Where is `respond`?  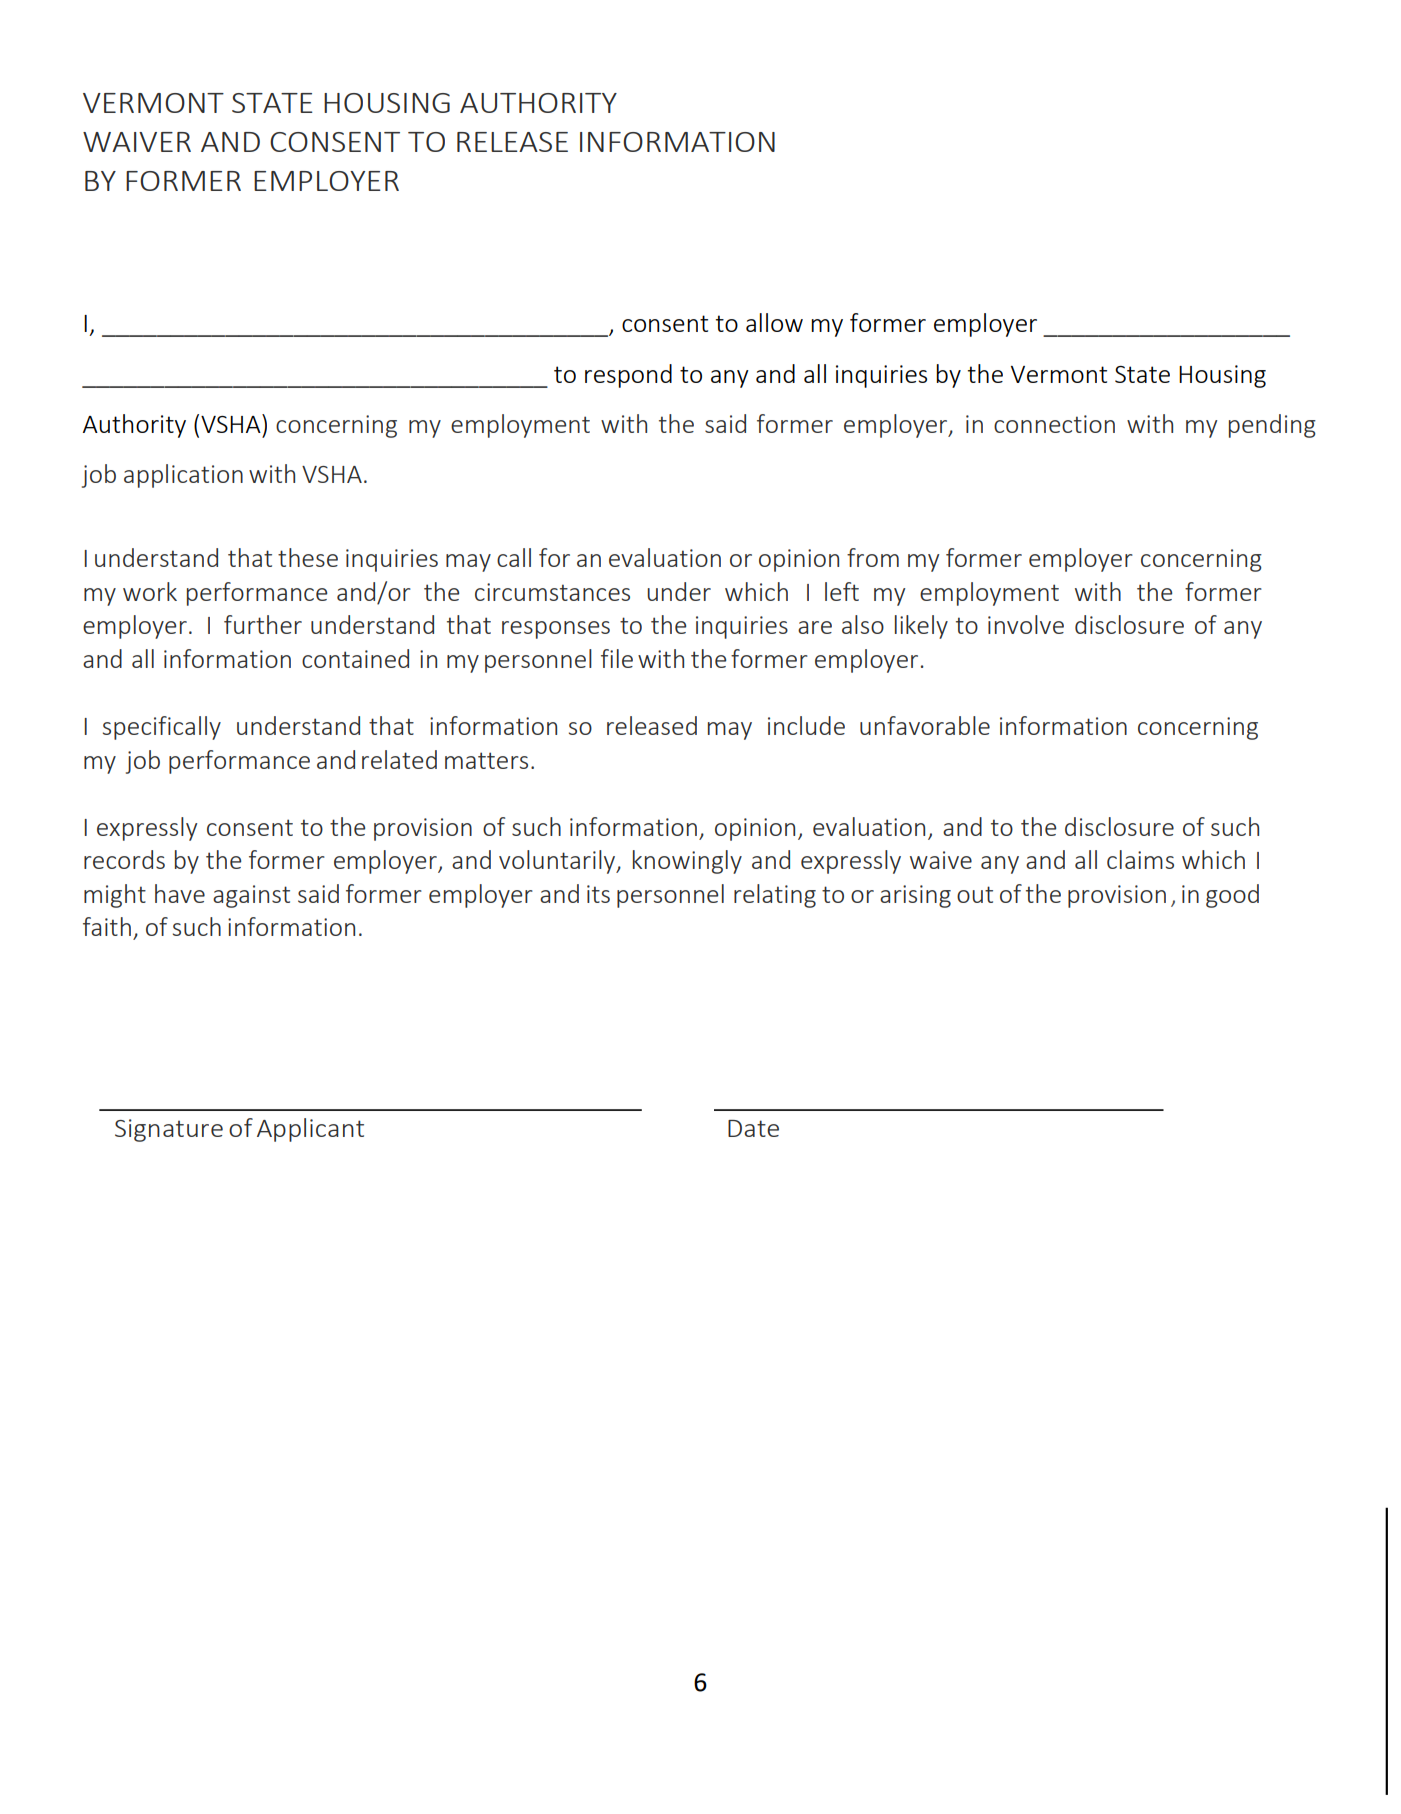 respond is located at coordinates (628, 376).
